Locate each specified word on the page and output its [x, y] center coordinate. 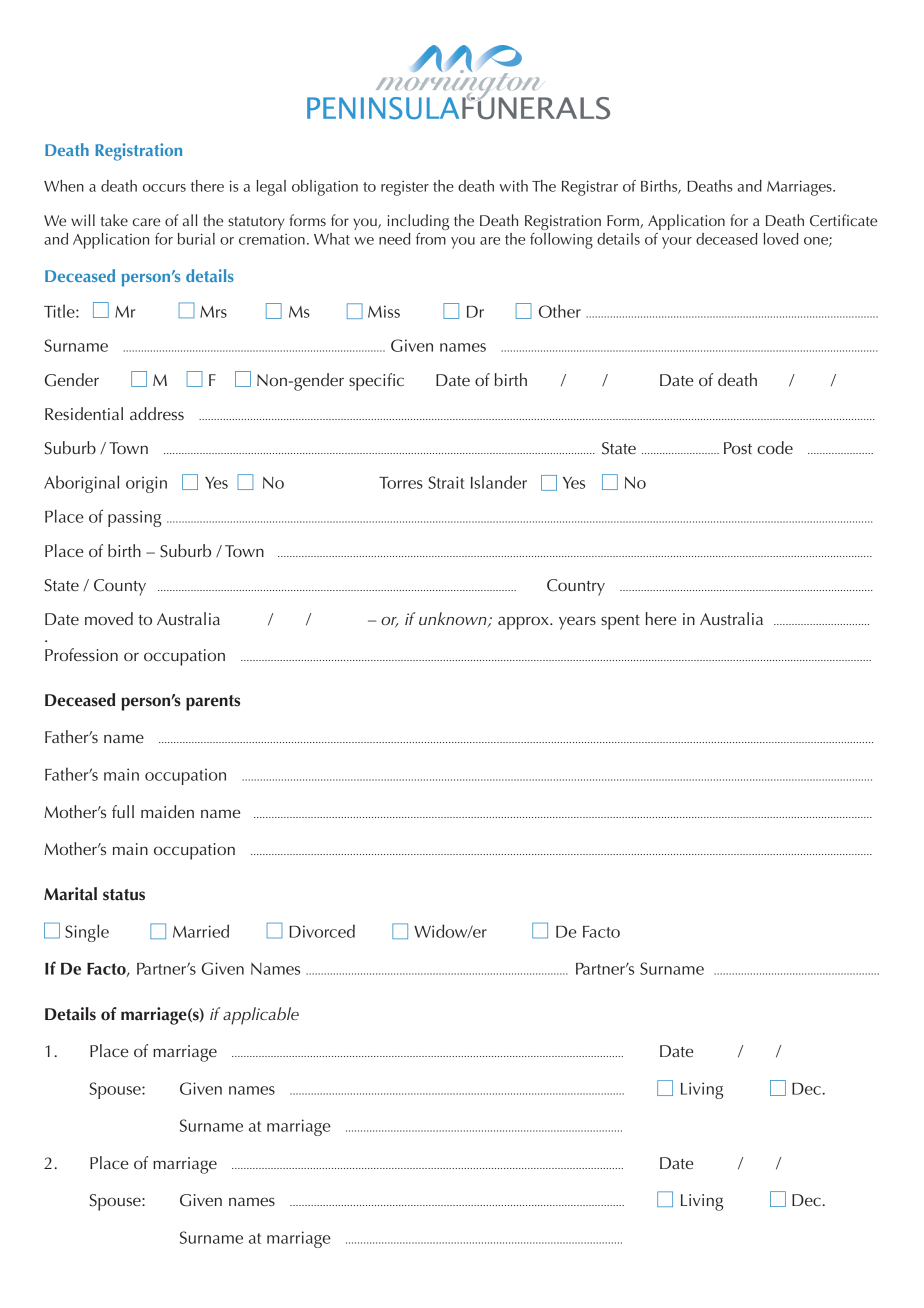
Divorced [322, 931]
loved [781, 239]
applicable [261, 1016]
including [418, 222]
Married [201, 931]
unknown [454, 620]
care [146, 222]
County [120, 587]
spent [620, 622]
